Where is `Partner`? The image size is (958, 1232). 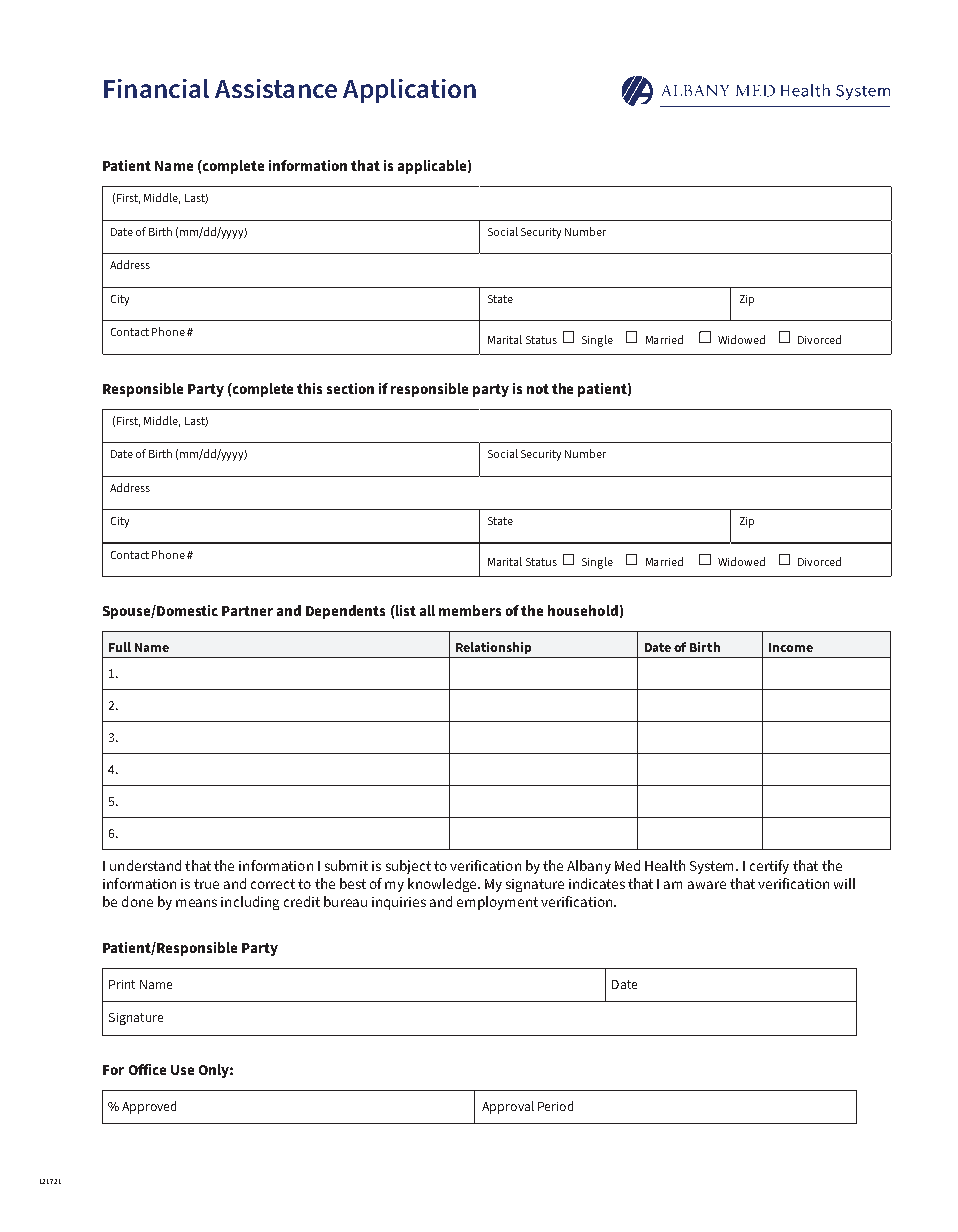 Partner is located at coordinates (247, 611).
